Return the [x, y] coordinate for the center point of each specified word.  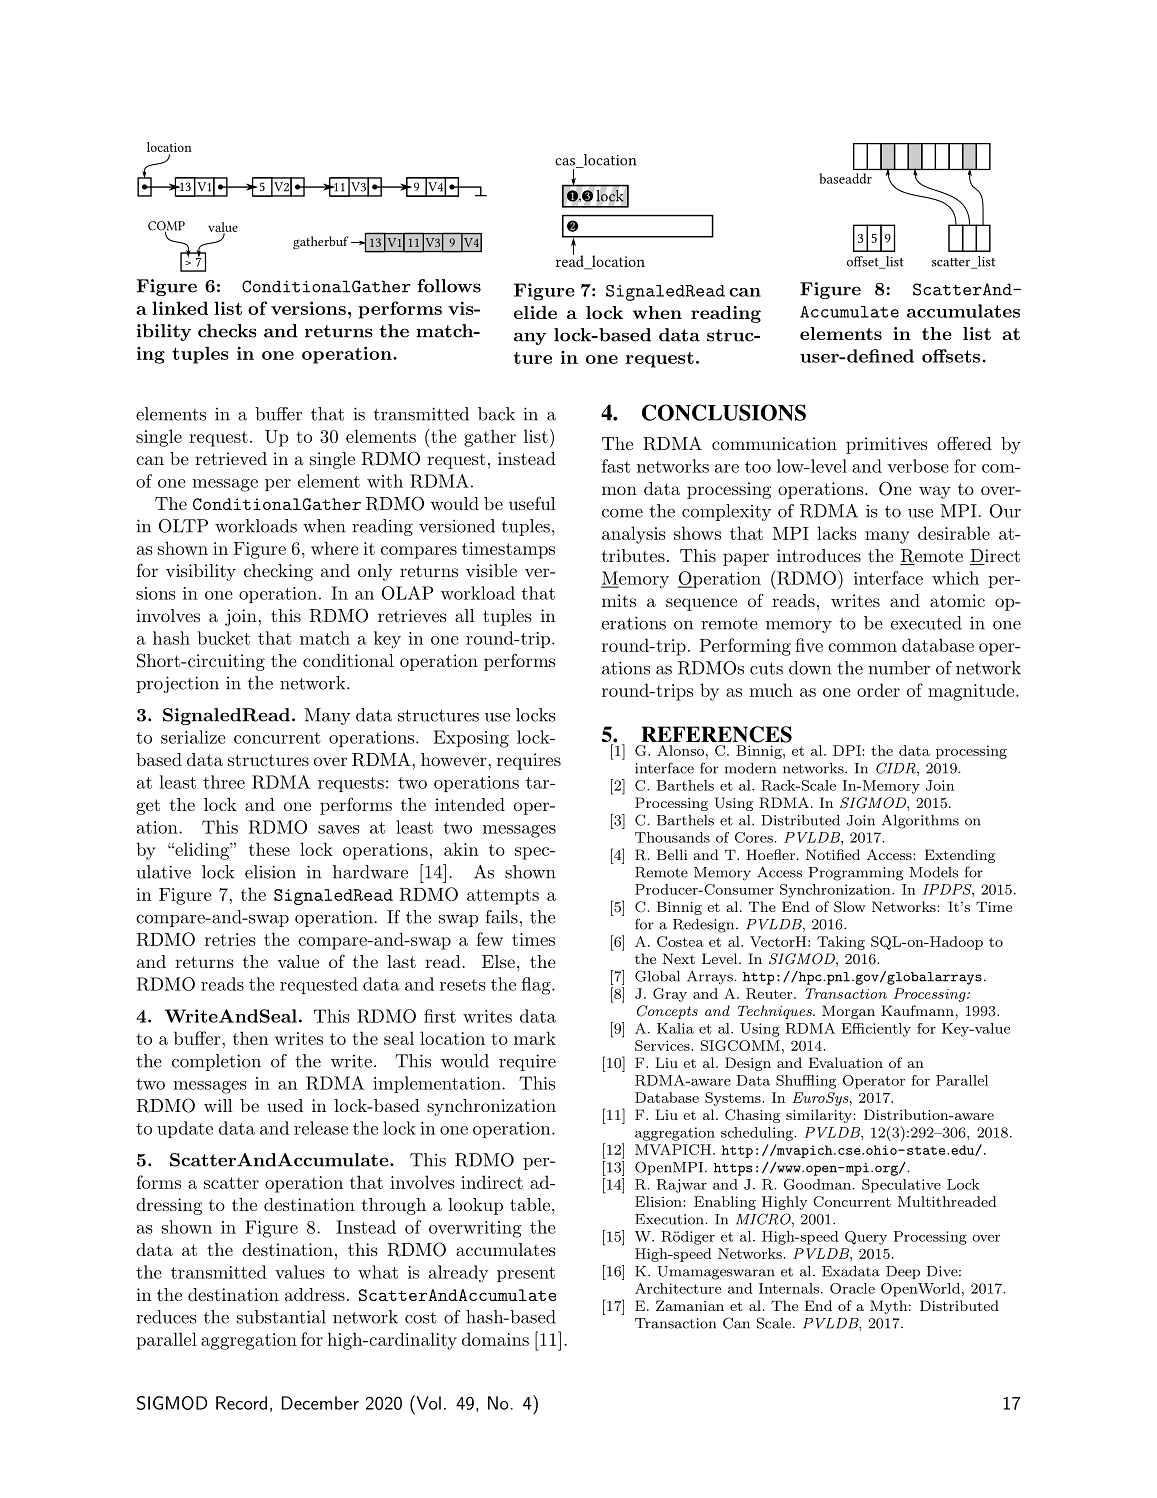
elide [535, 312]
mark [535, 1038]
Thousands [672, 837]
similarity [820, 1116]
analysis [634, 535]
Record [241, 1403]
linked [180, 308]
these [269, 849]
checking [278, 572]
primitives [886, 445]
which [955, 578]
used [285, 1105]
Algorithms [920, 822]
